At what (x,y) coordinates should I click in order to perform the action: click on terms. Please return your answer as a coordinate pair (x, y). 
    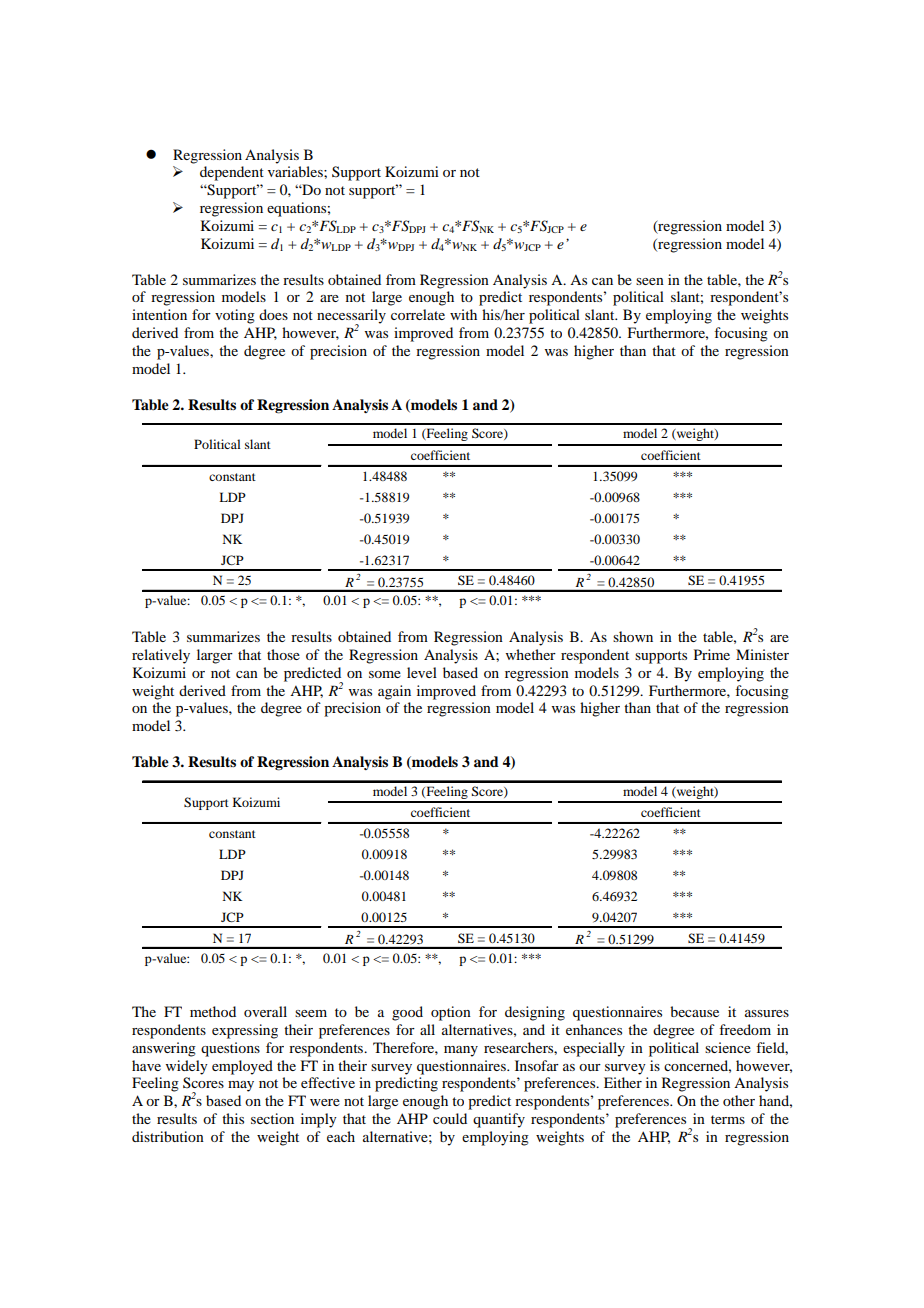
    Looking at the image, I should click on (728, 1119).
